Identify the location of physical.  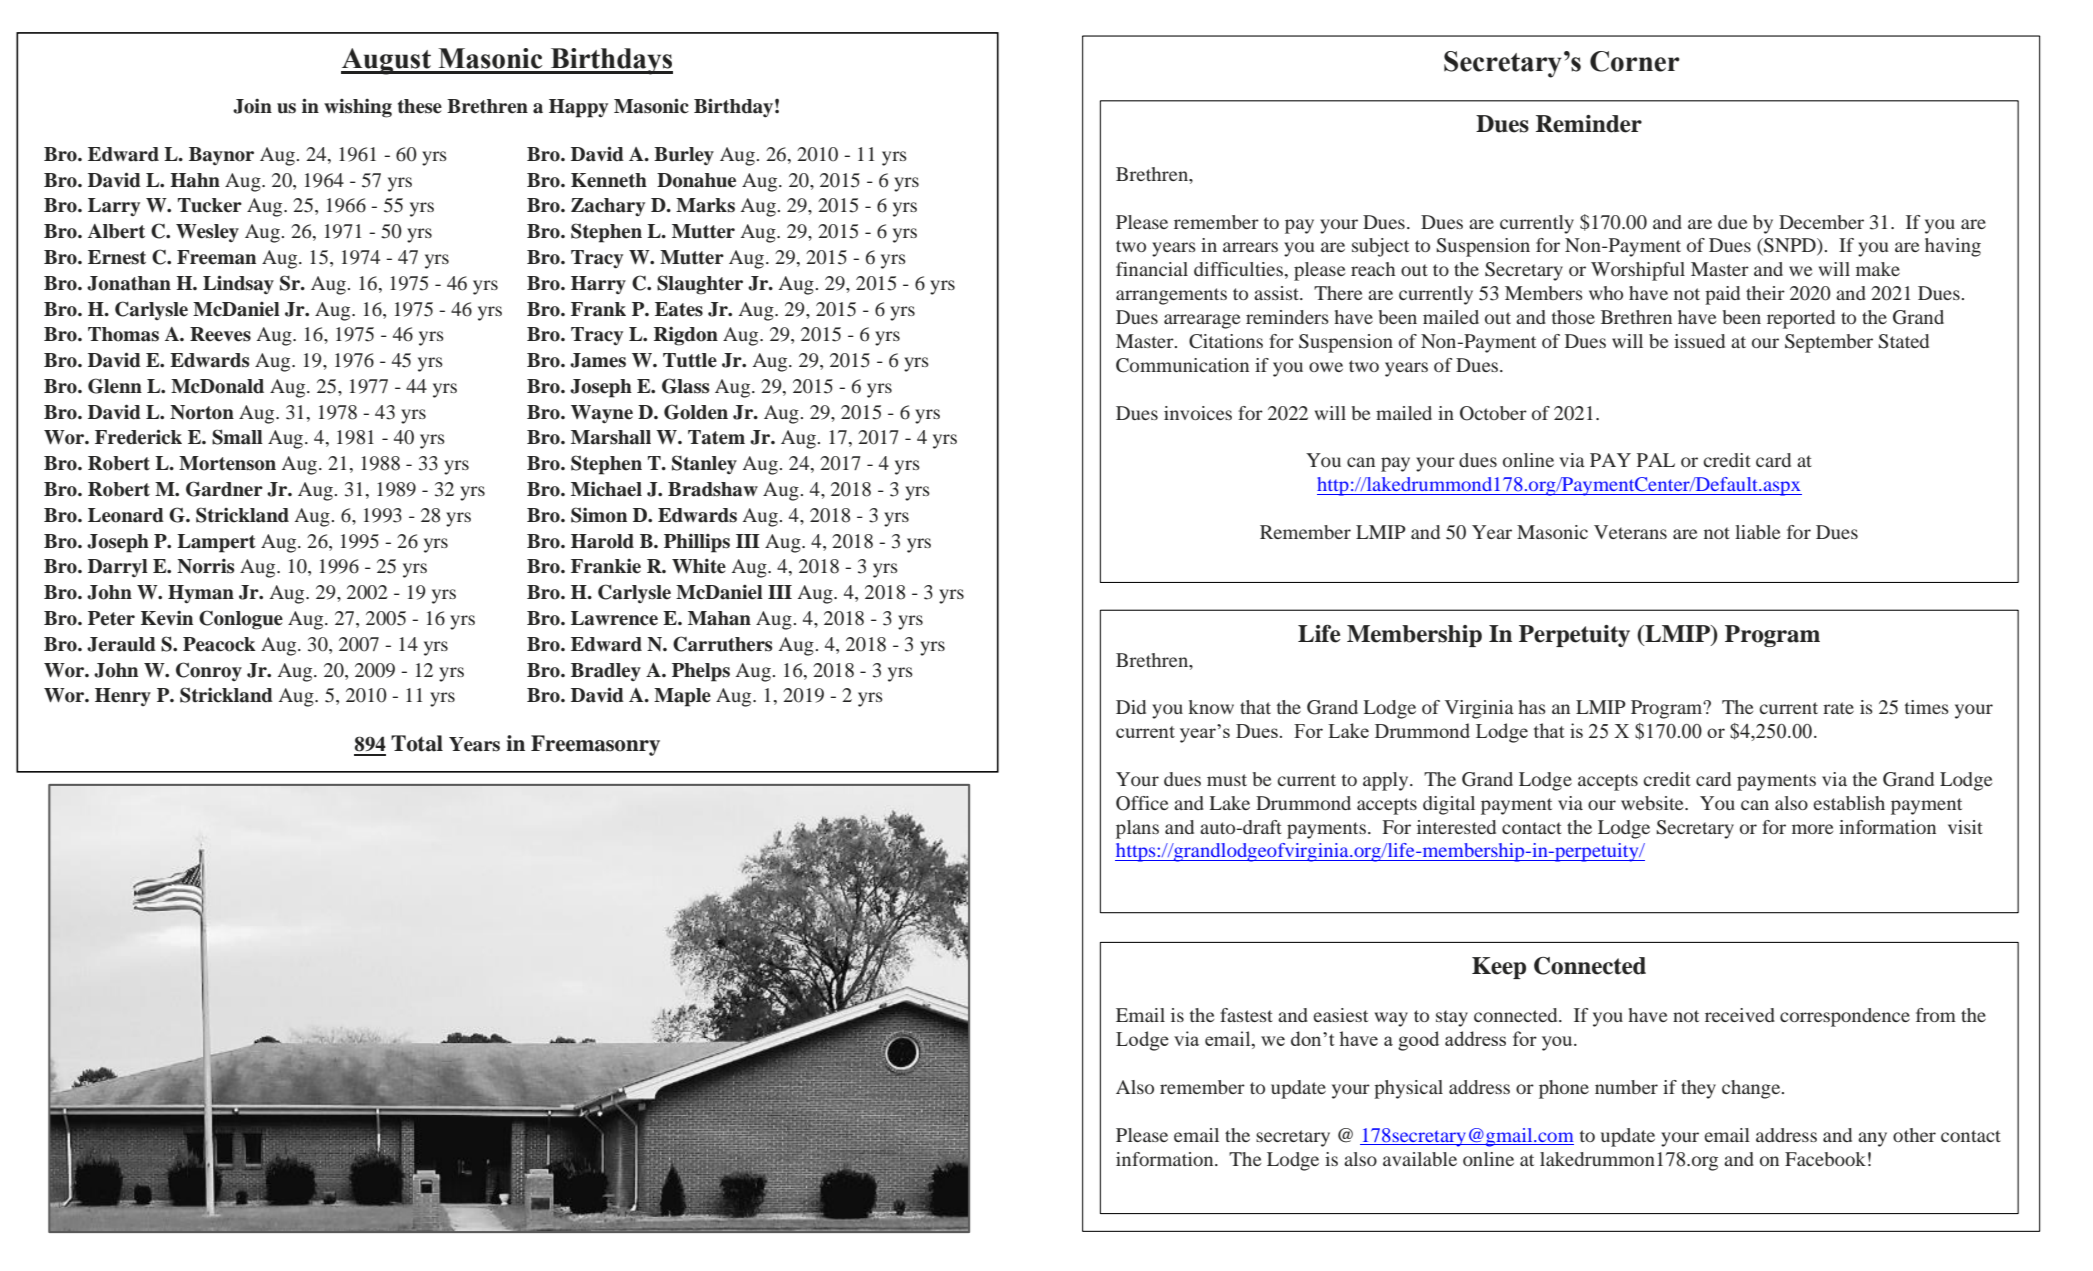
(1408, 1089).
